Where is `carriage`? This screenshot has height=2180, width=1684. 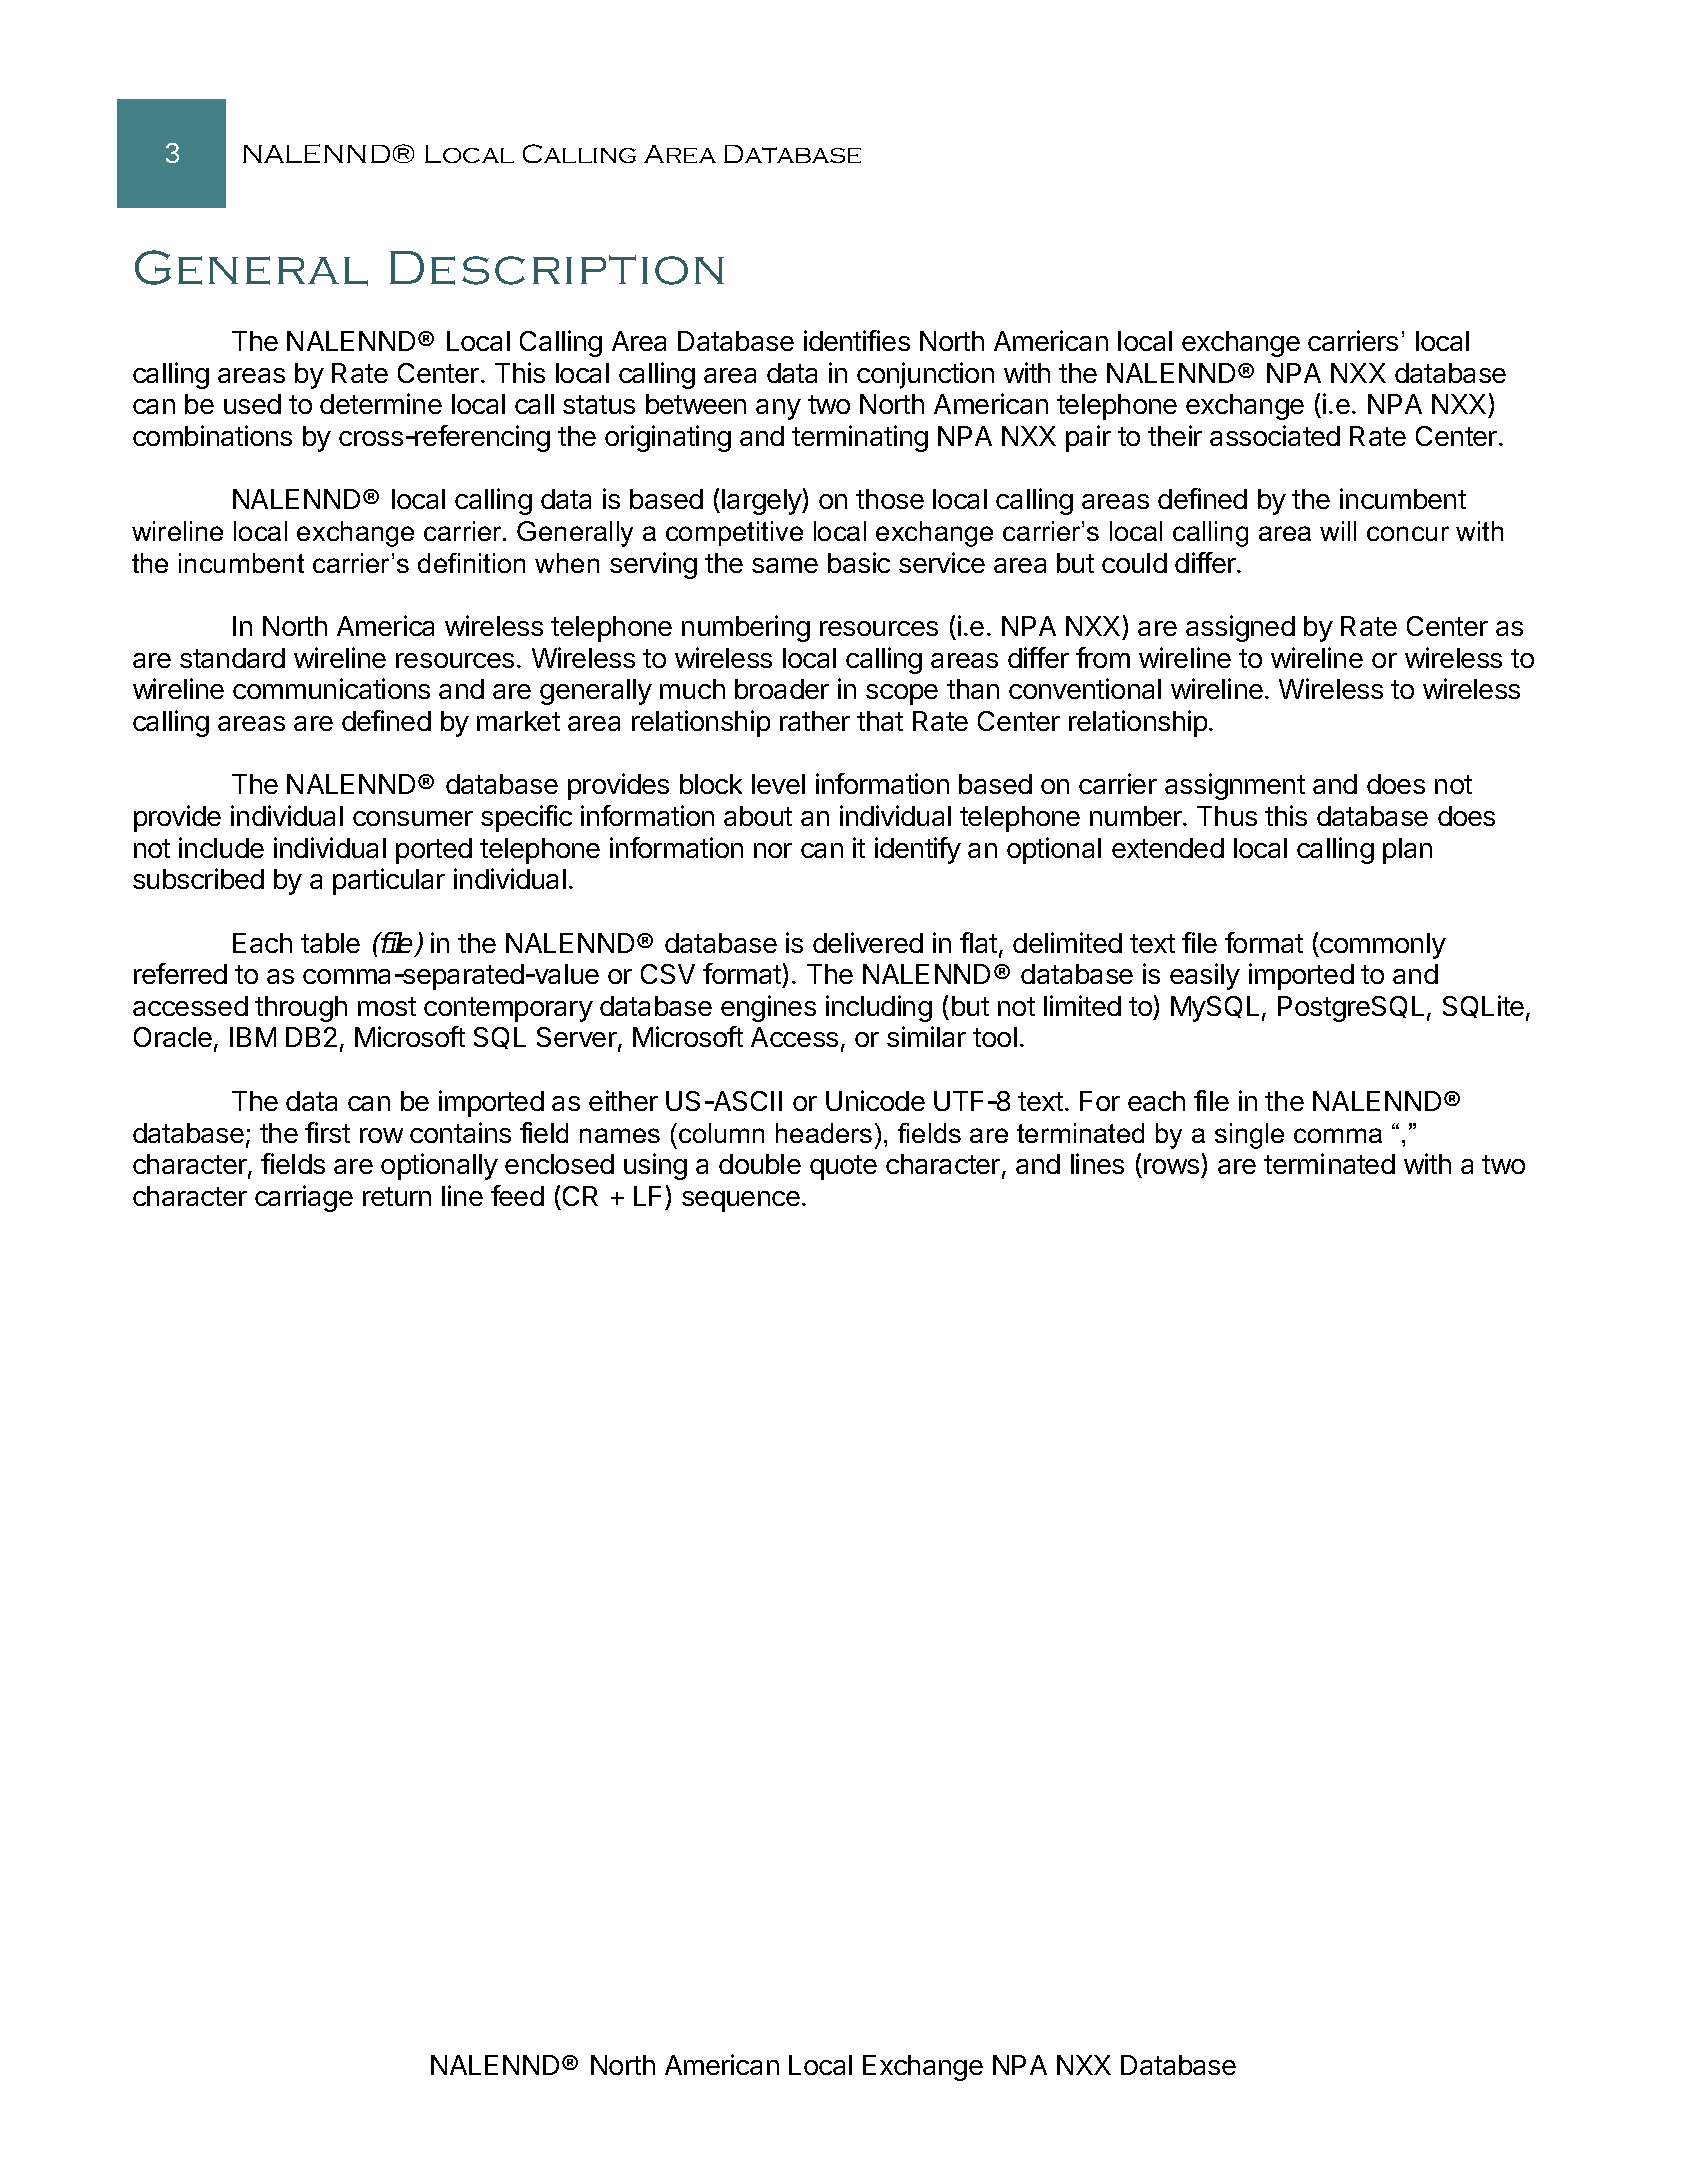 carriage is located at coordinates (304, 1198).
